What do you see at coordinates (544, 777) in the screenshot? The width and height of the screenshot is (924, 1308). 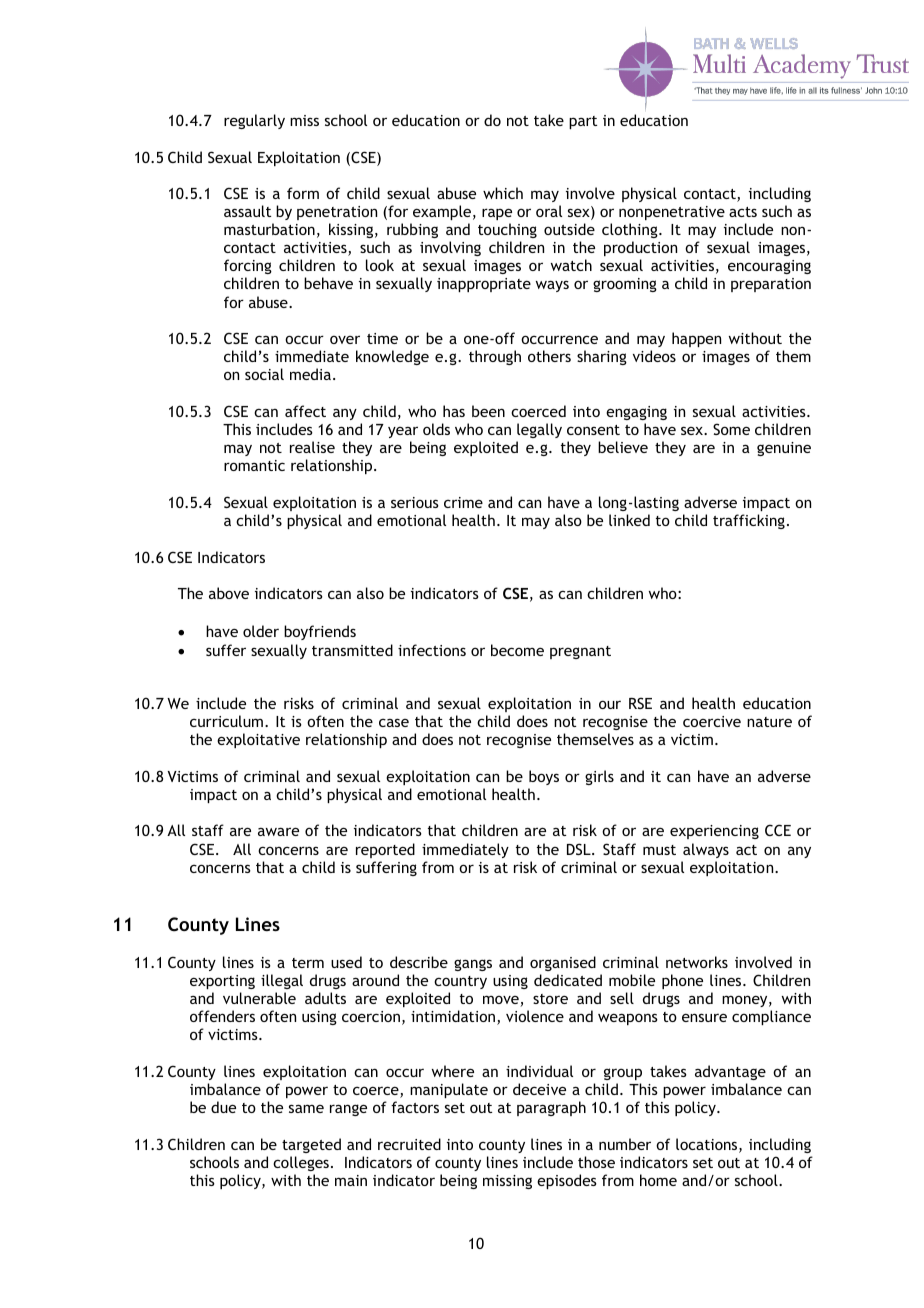 I see `boys` at bounding box center [544, 777].
